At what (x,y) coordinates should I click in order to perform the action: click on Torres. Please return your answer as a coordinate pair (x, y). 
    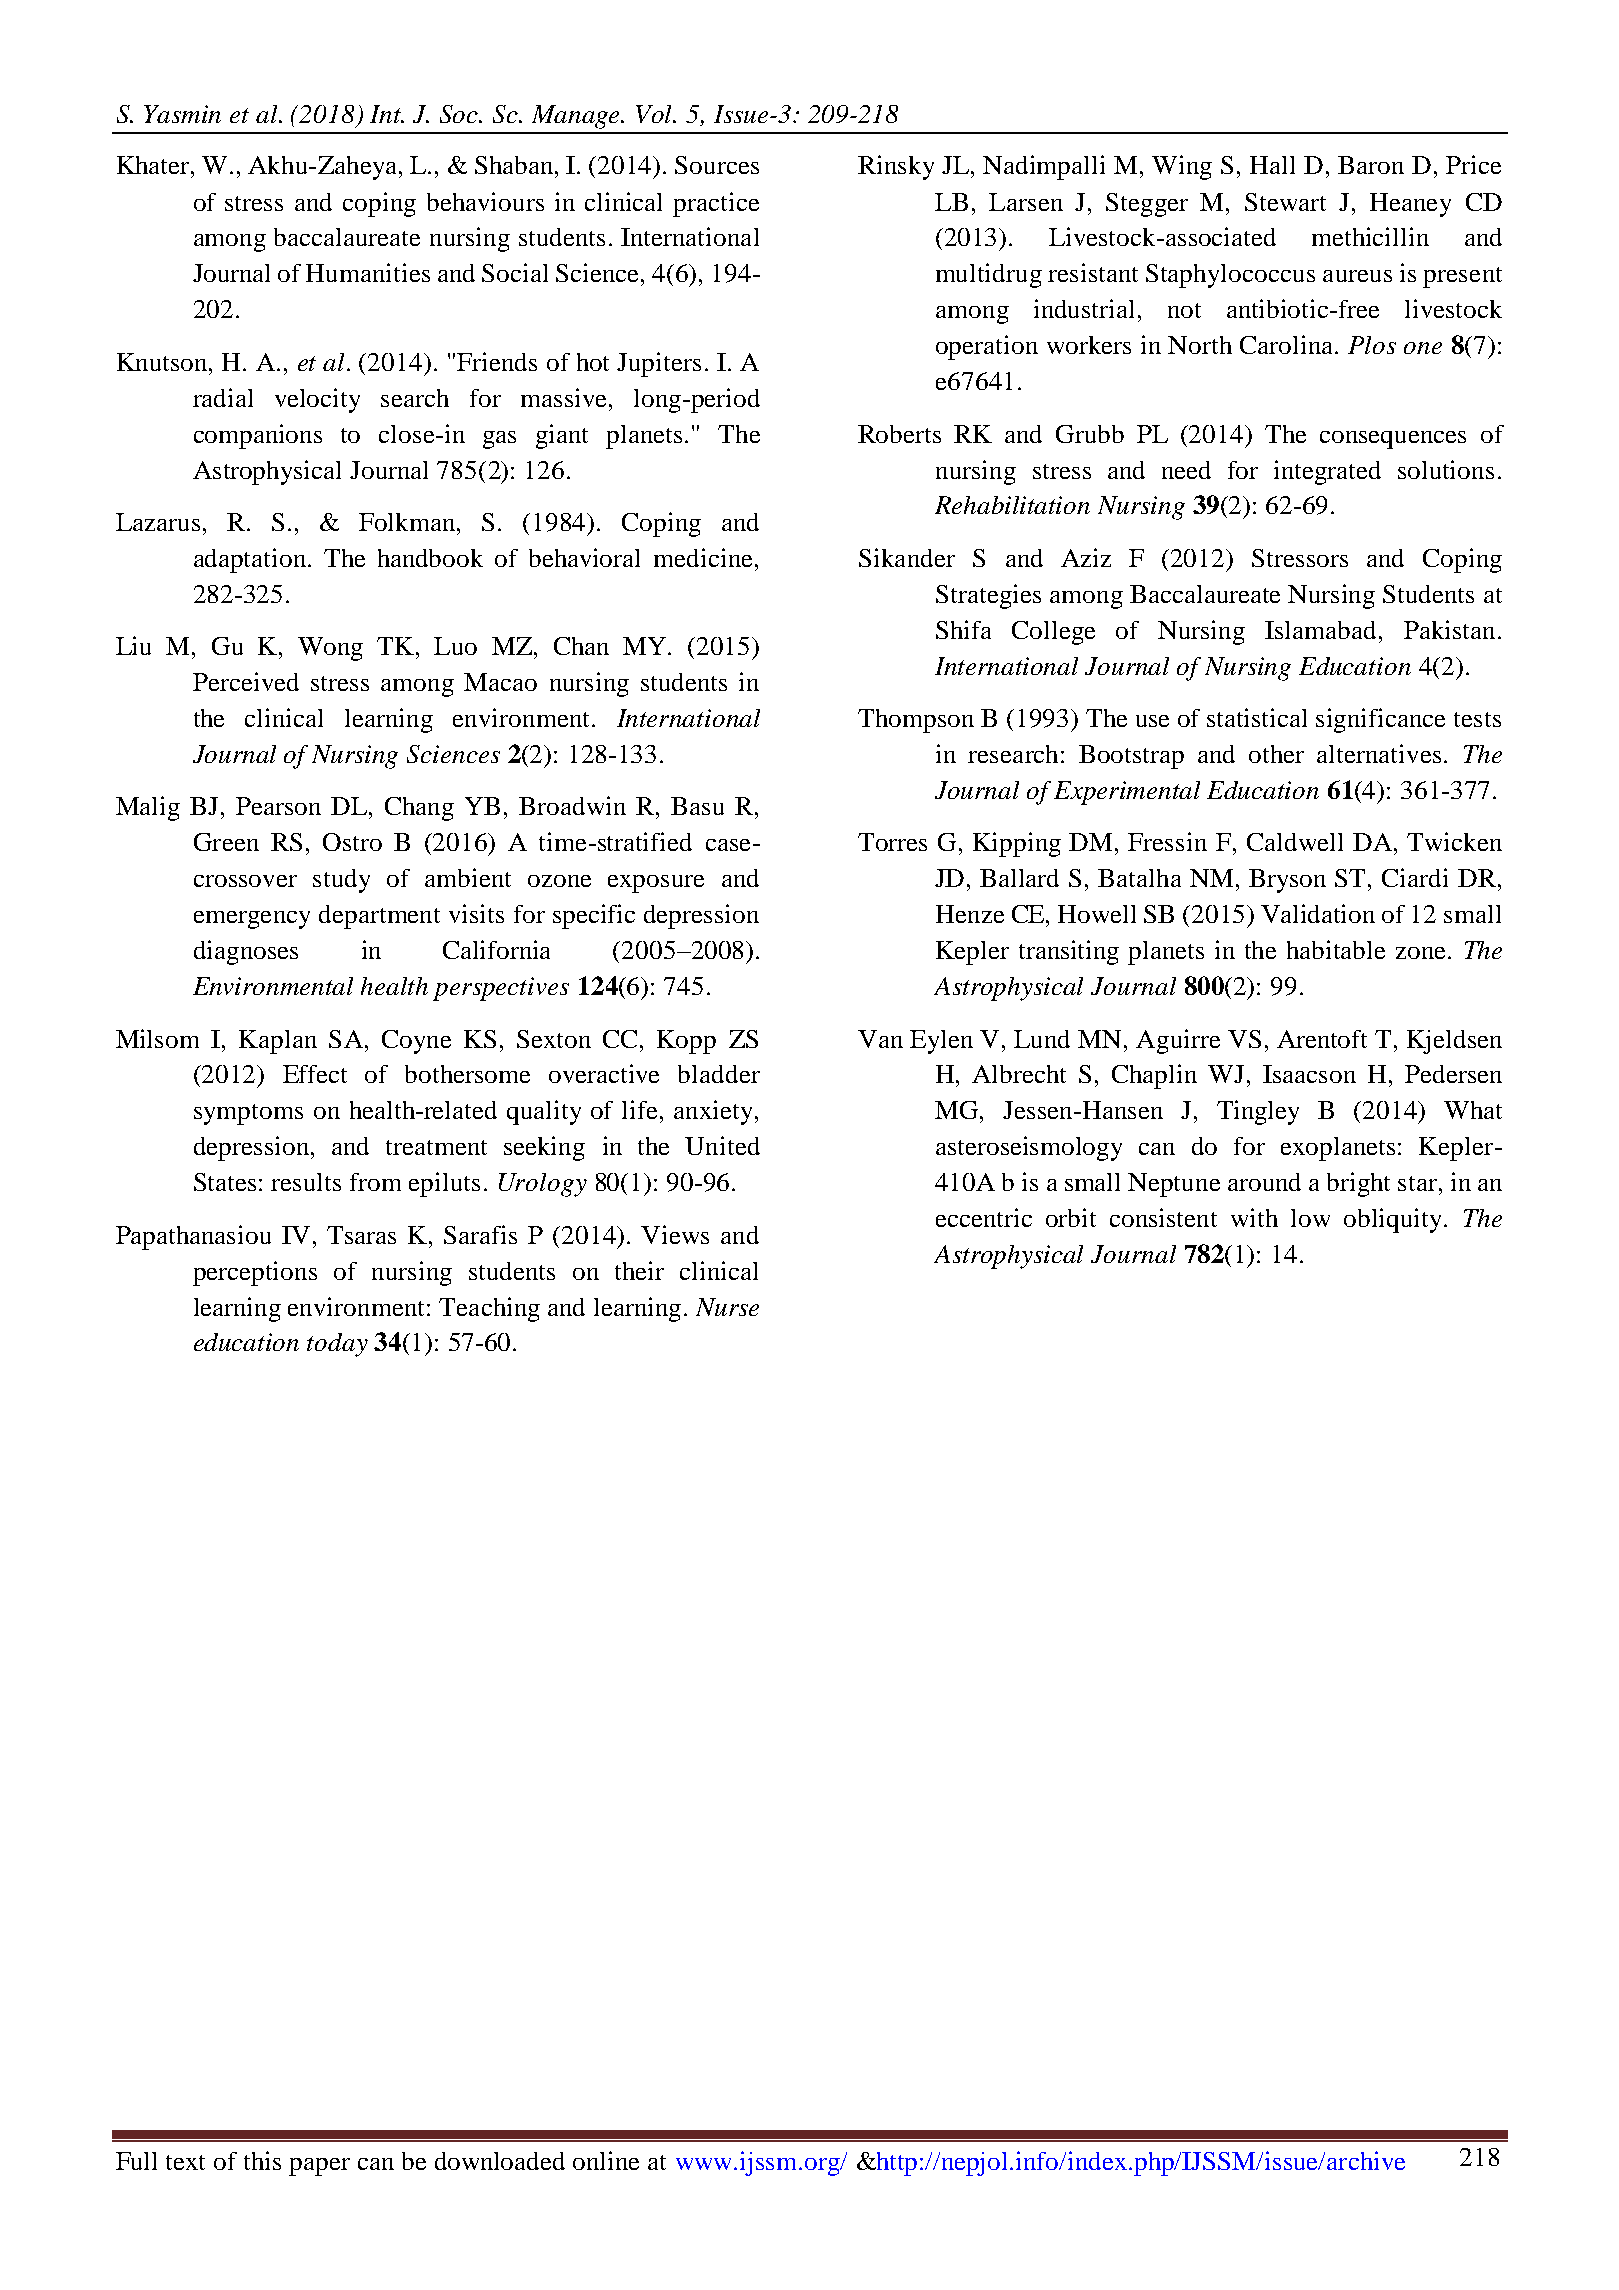
    Looking at the image, I should click on (892, 842).
